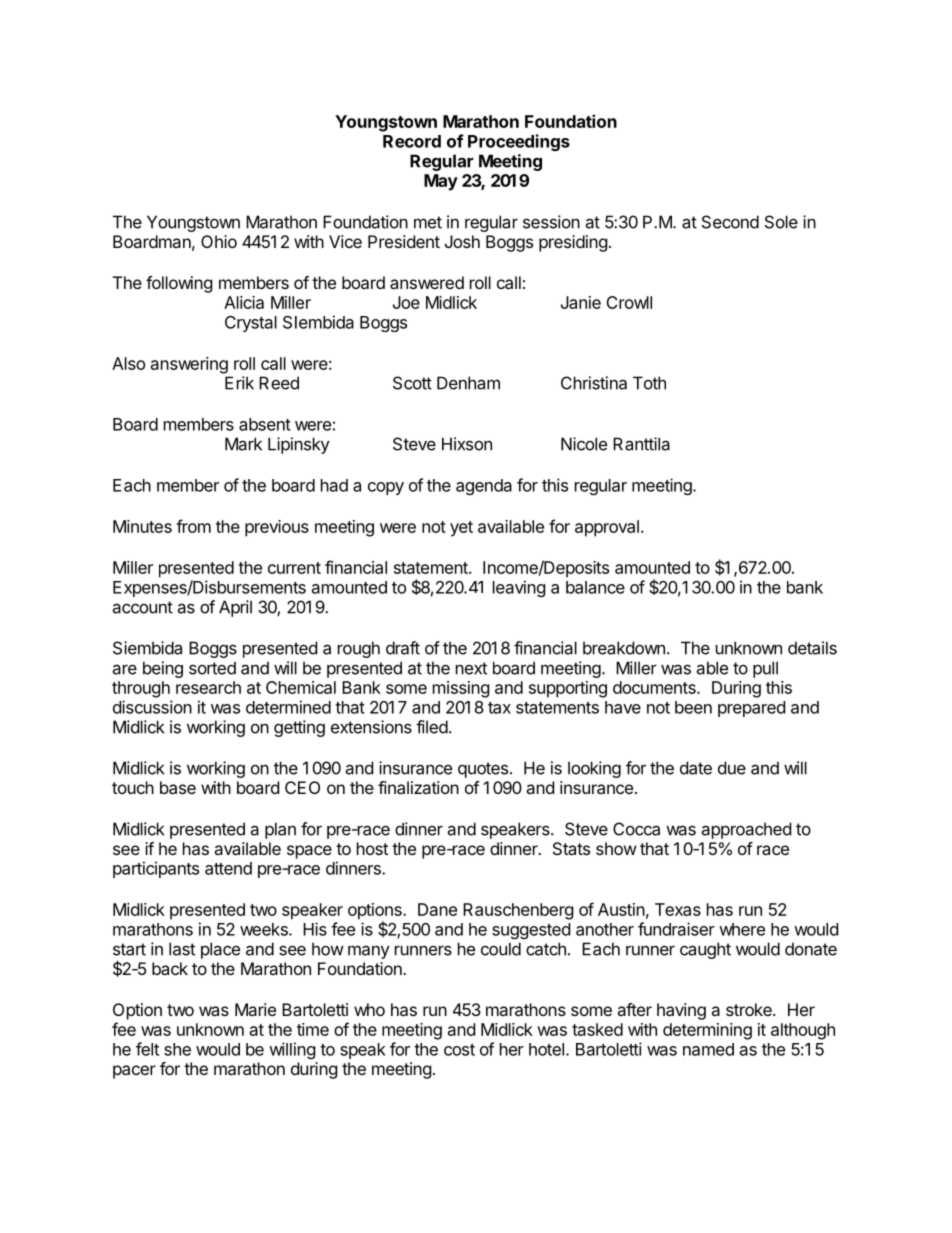  I want to click on Ohio, so click(219, 241).
